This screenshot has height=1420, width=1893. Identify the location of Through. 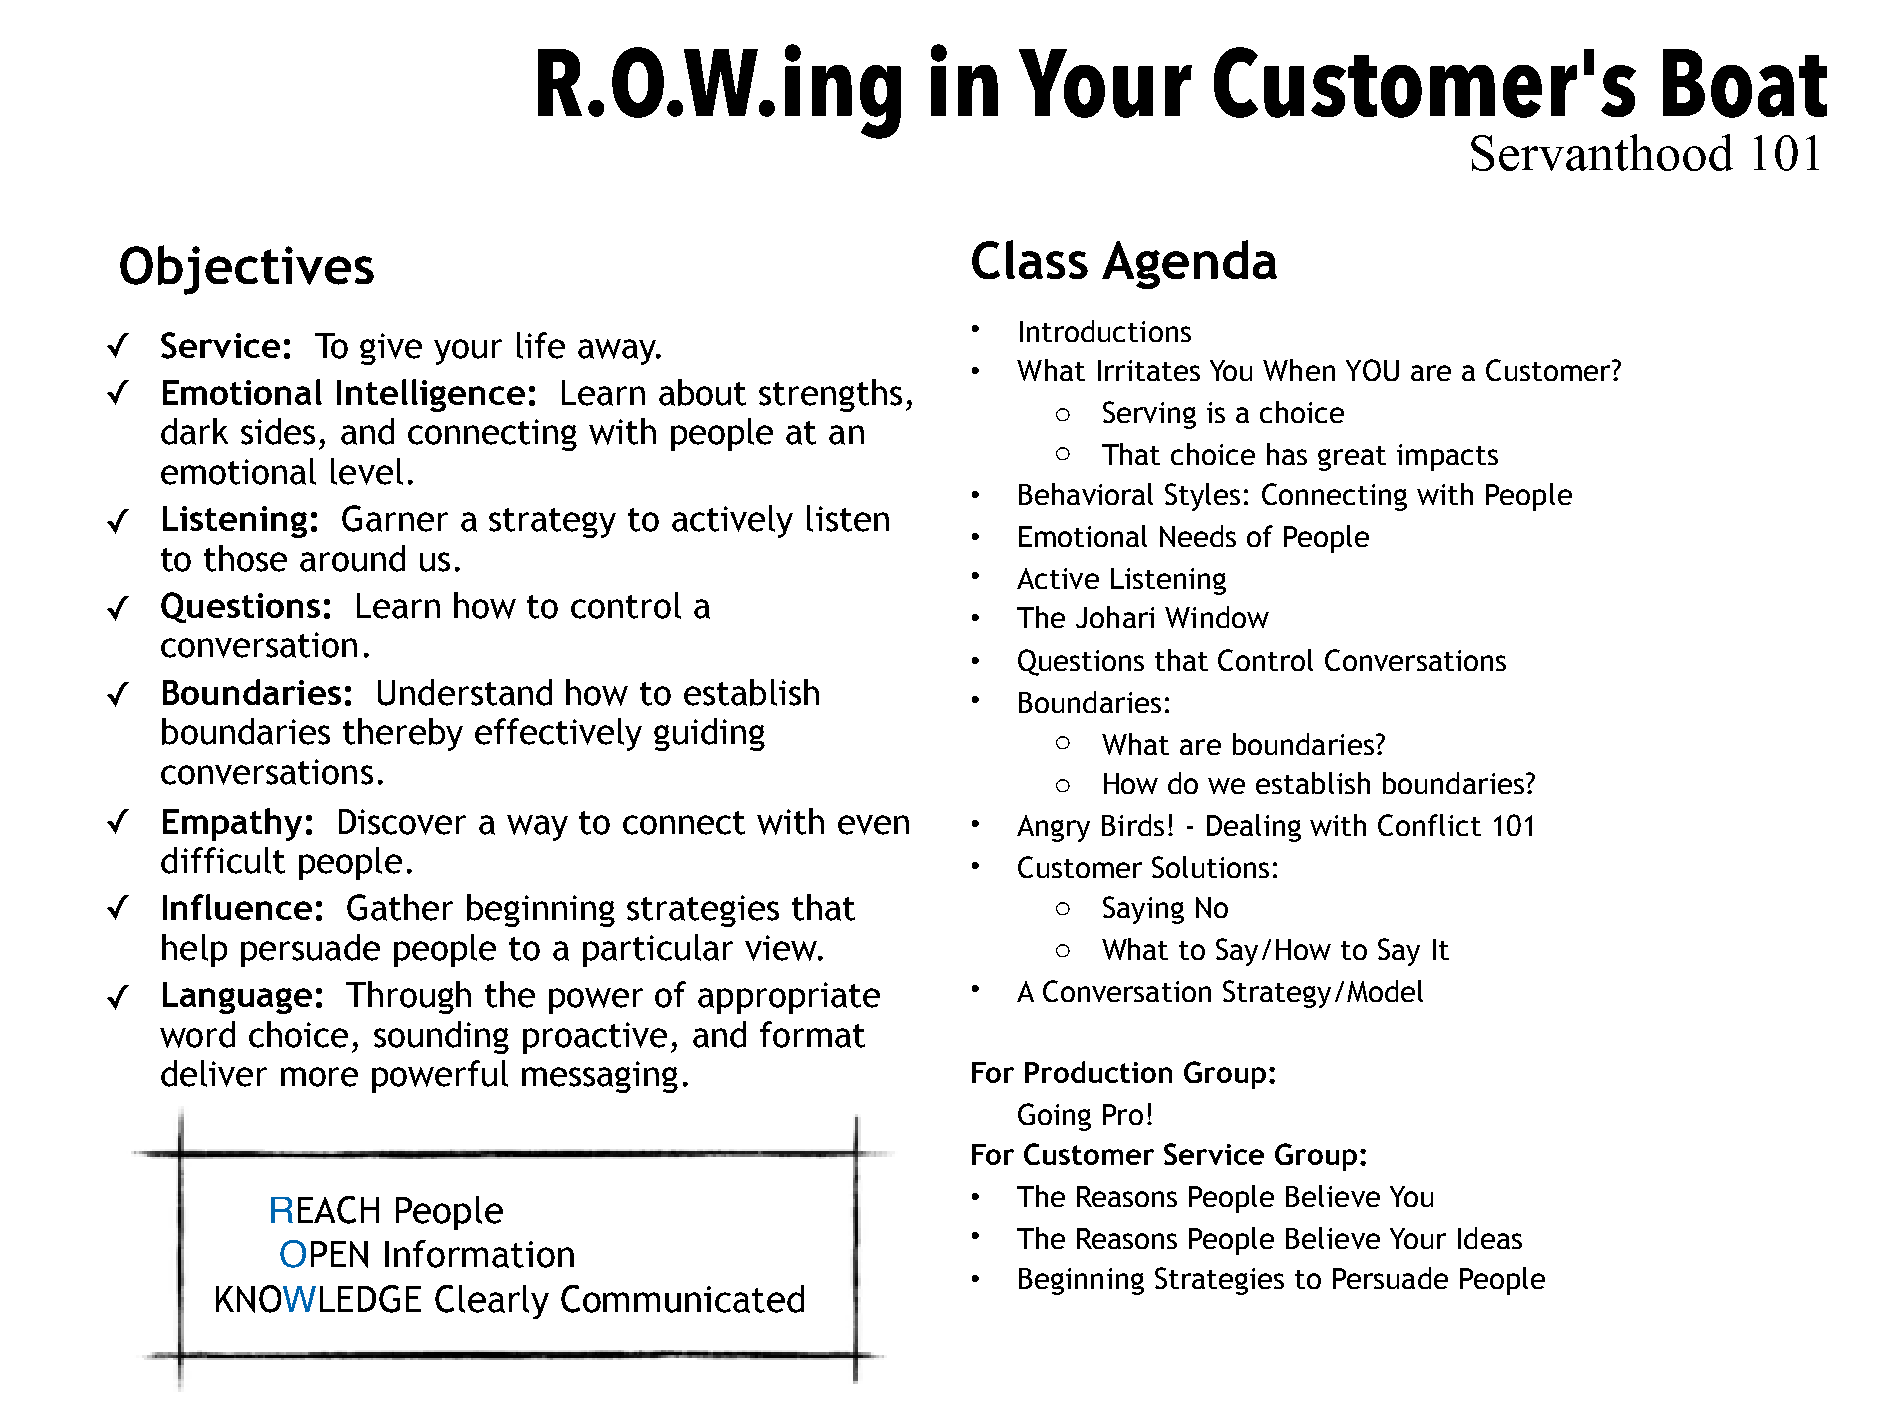
(408, 997).
